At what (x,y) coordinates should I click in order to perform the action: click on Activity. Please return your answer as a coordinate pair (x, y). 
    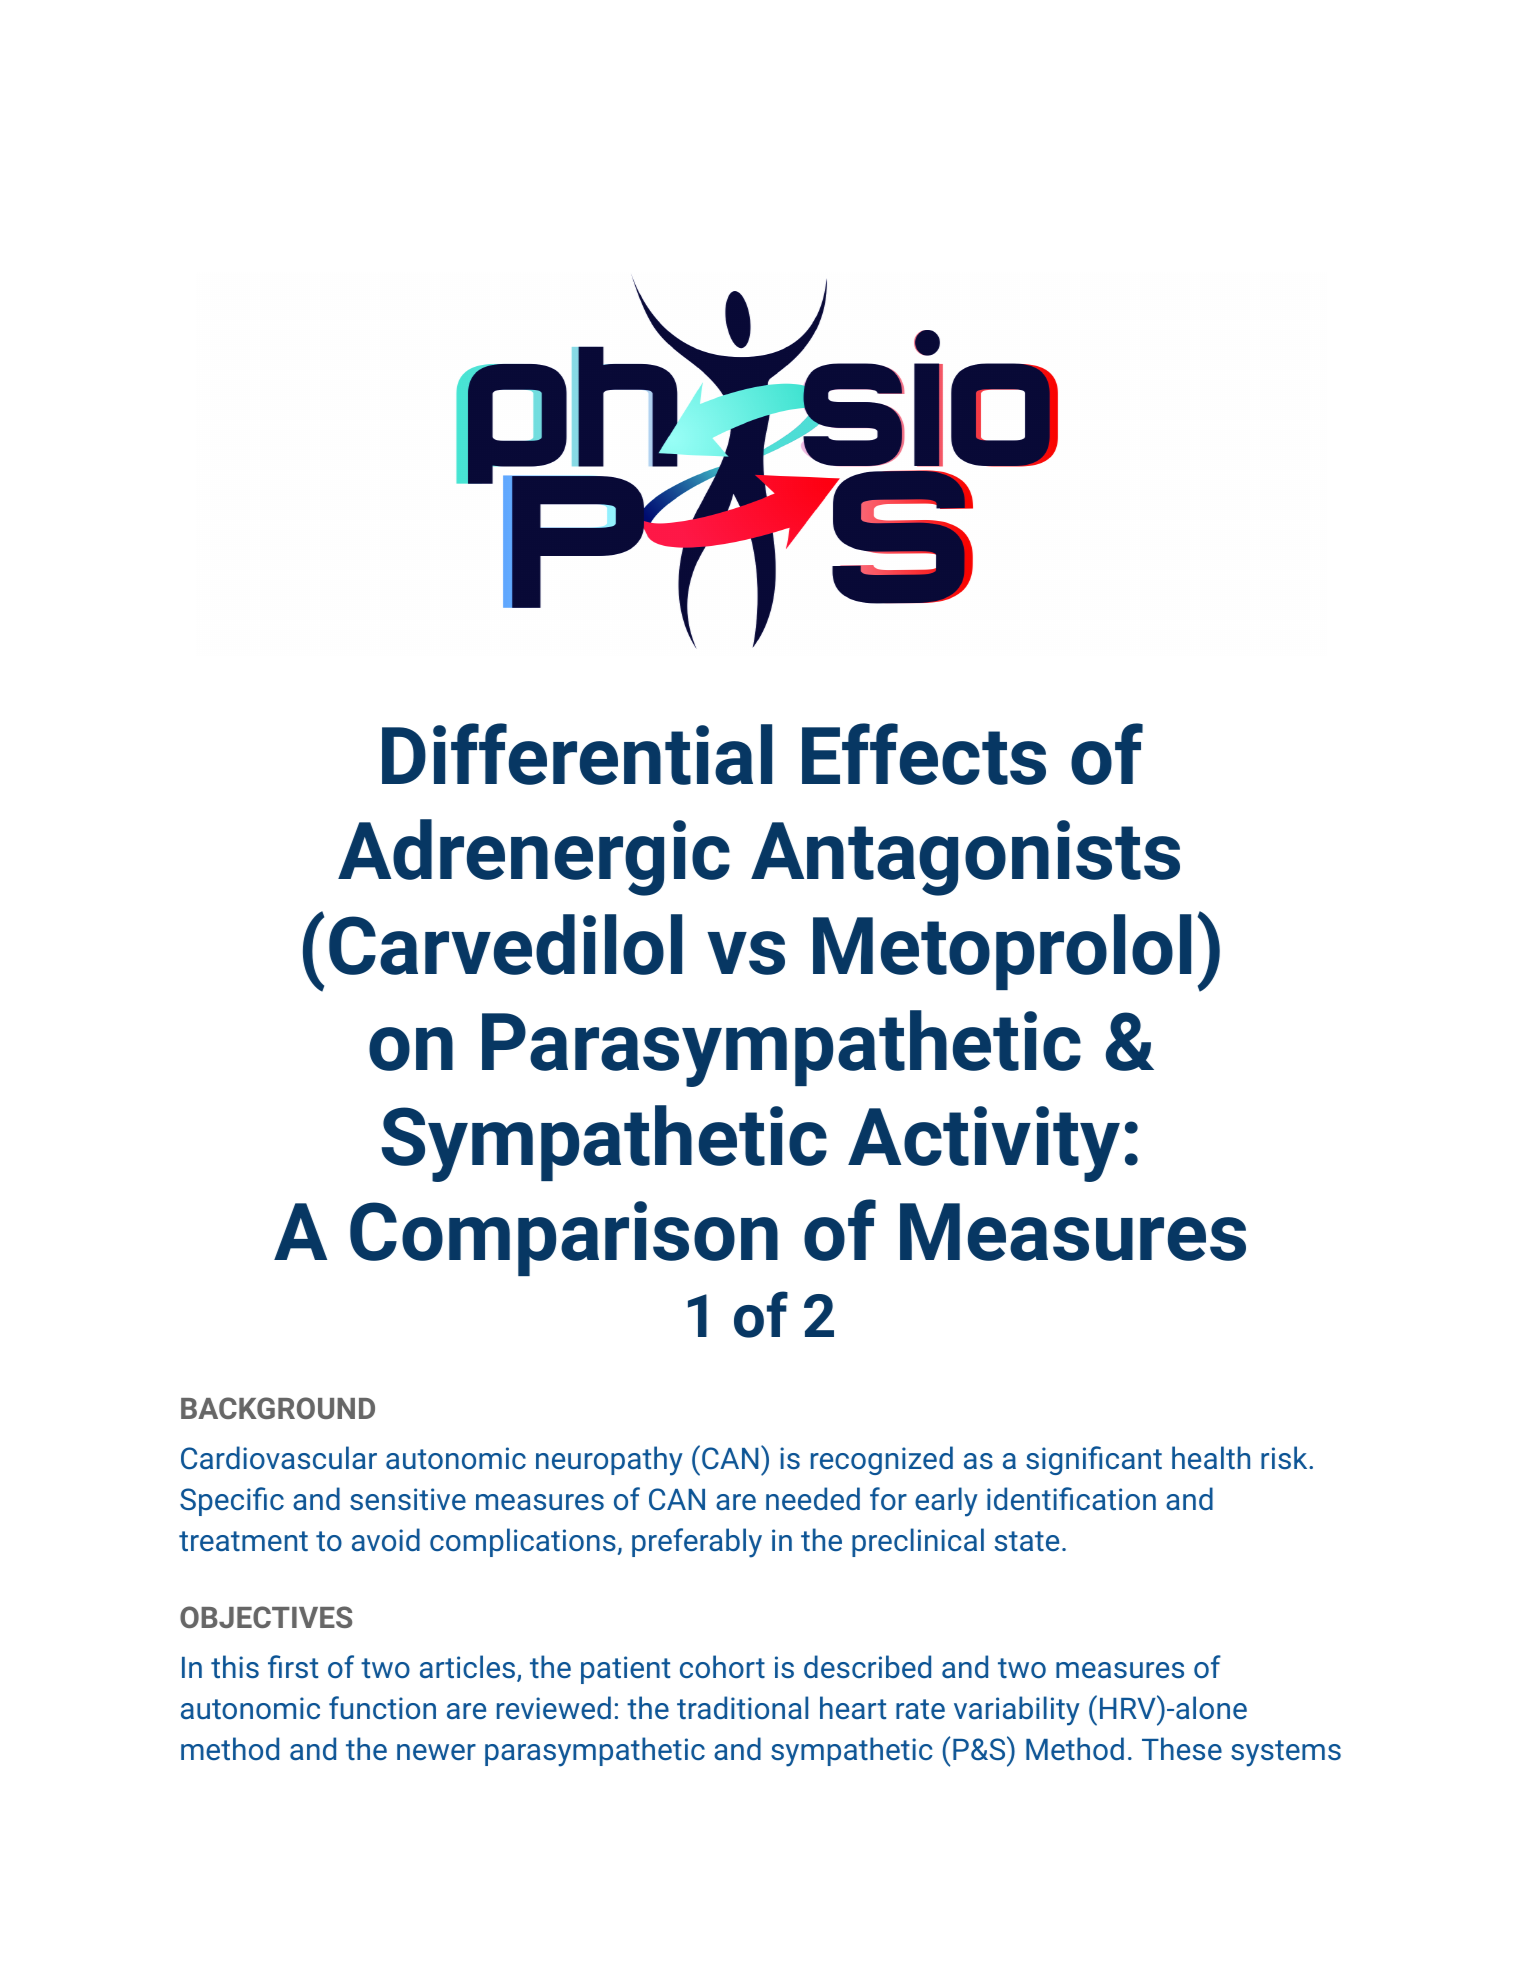
    Looking at the image, I should click on (984, 1144).
